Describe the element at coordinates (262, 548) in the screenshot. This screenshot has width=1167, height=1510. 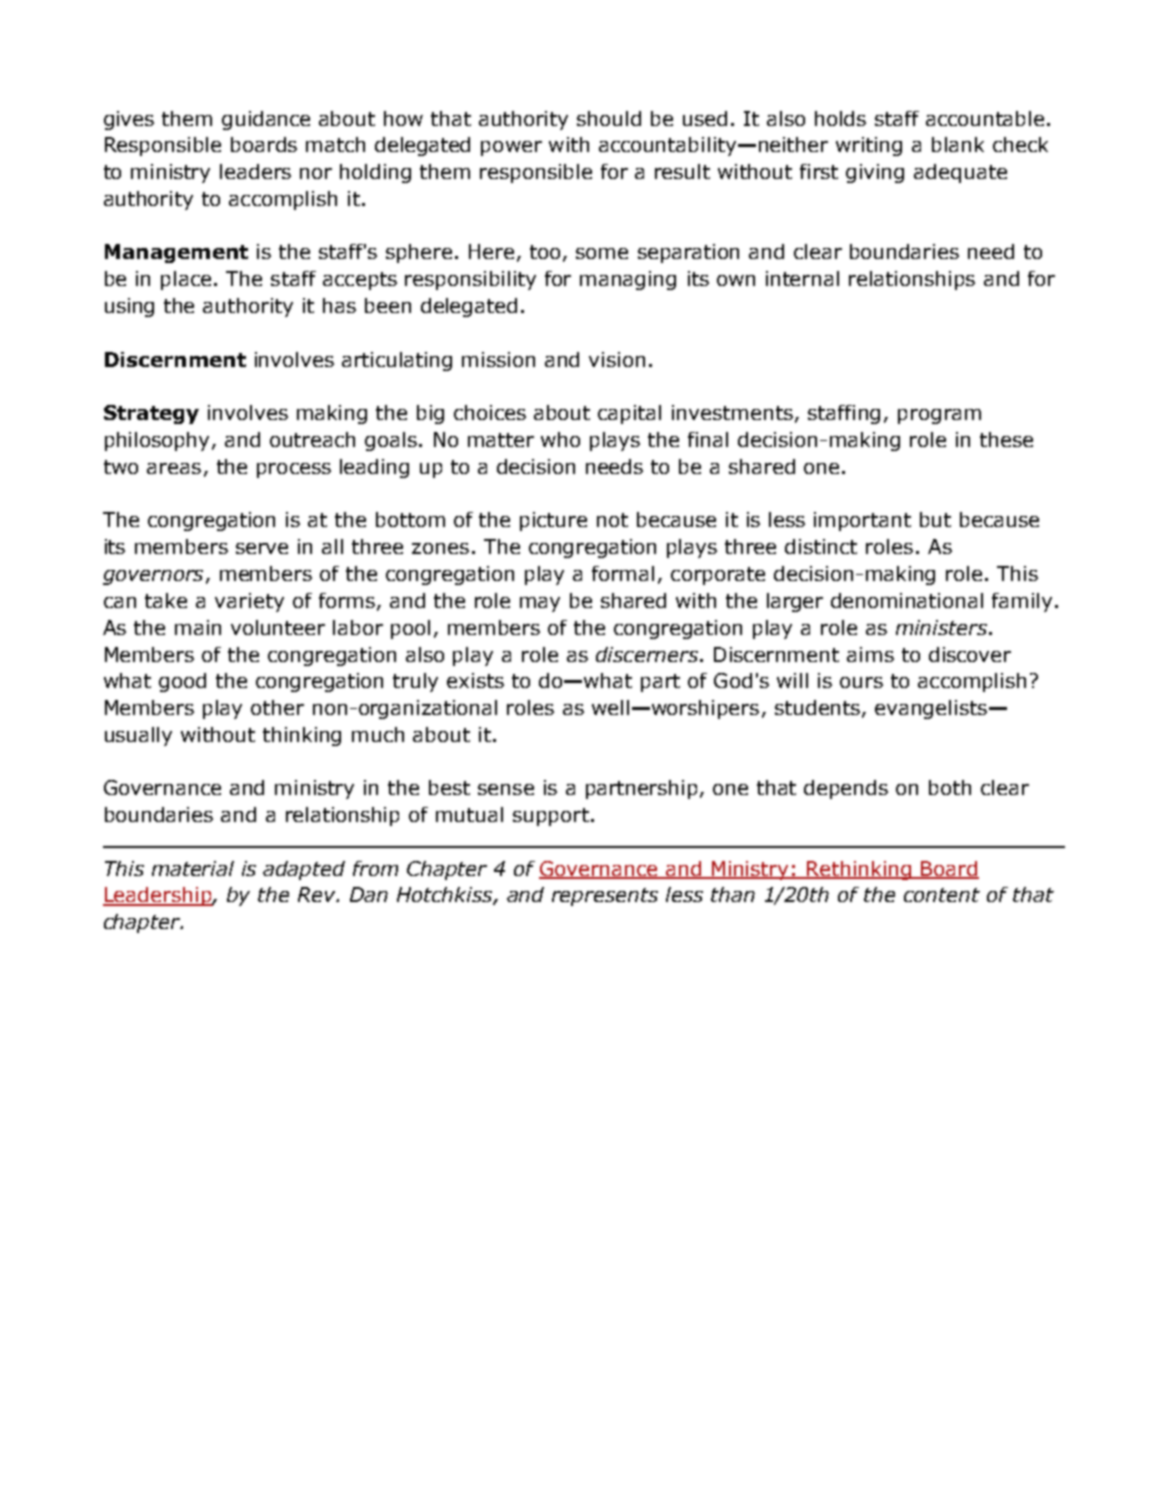
I see `serve` at that location.
